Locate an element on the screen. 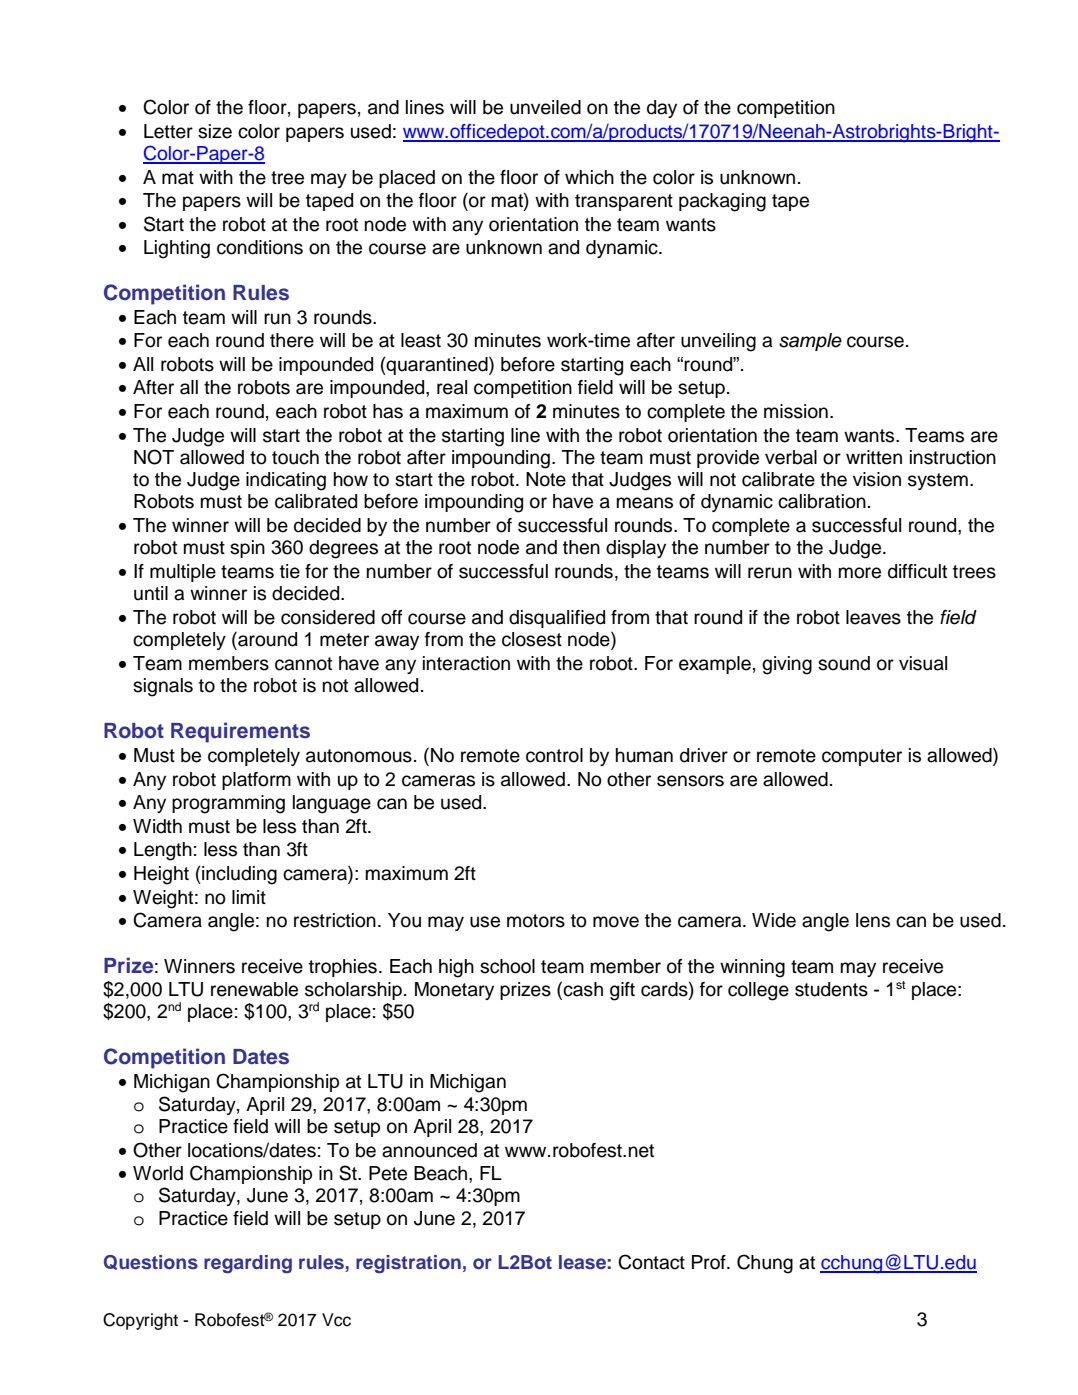 The width and height of the screenshot is (1078, 1395). regarding is located at coordinates (248, 1264).
